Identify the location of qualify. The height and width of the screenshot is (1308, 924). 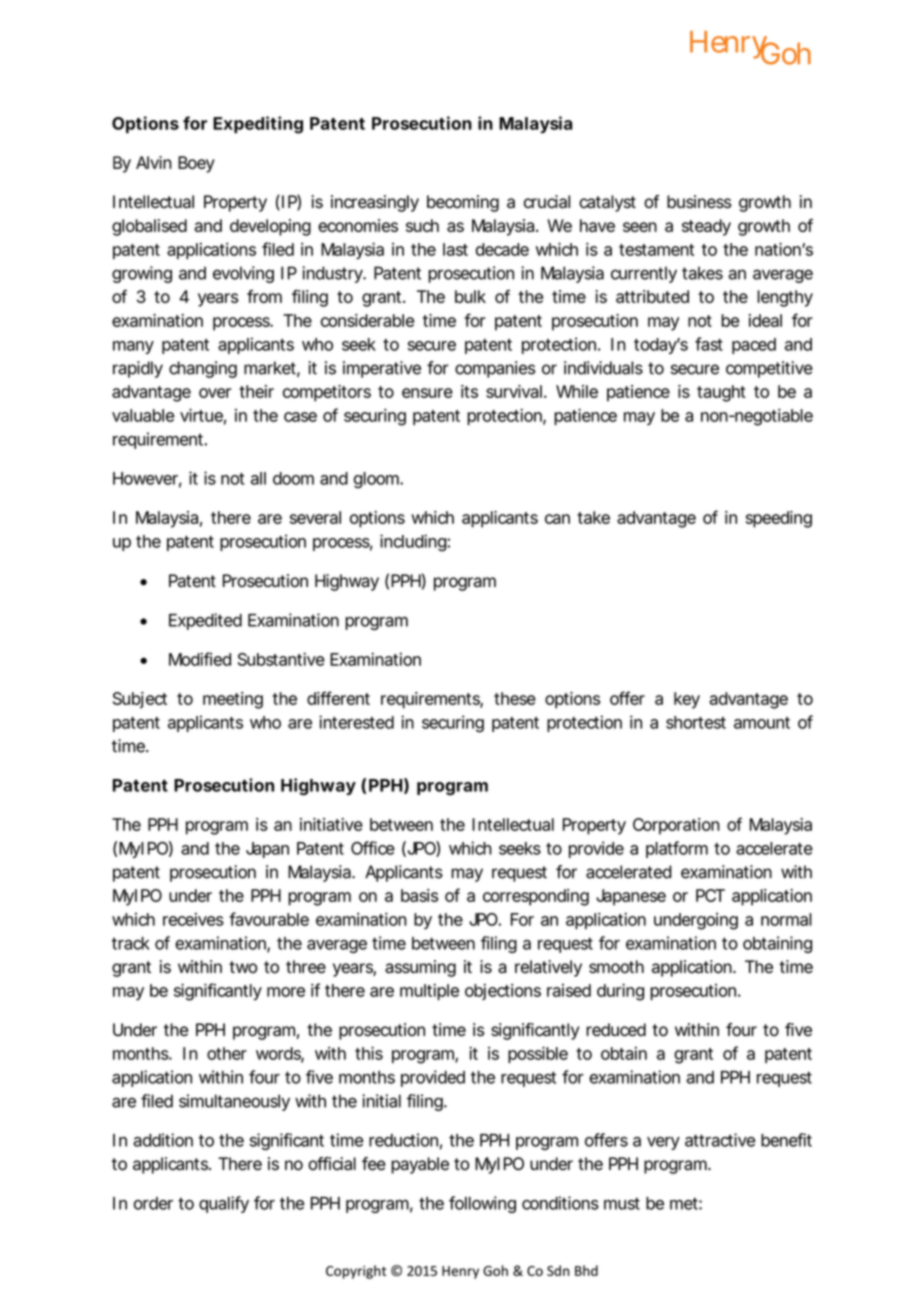
(224, 1204).
